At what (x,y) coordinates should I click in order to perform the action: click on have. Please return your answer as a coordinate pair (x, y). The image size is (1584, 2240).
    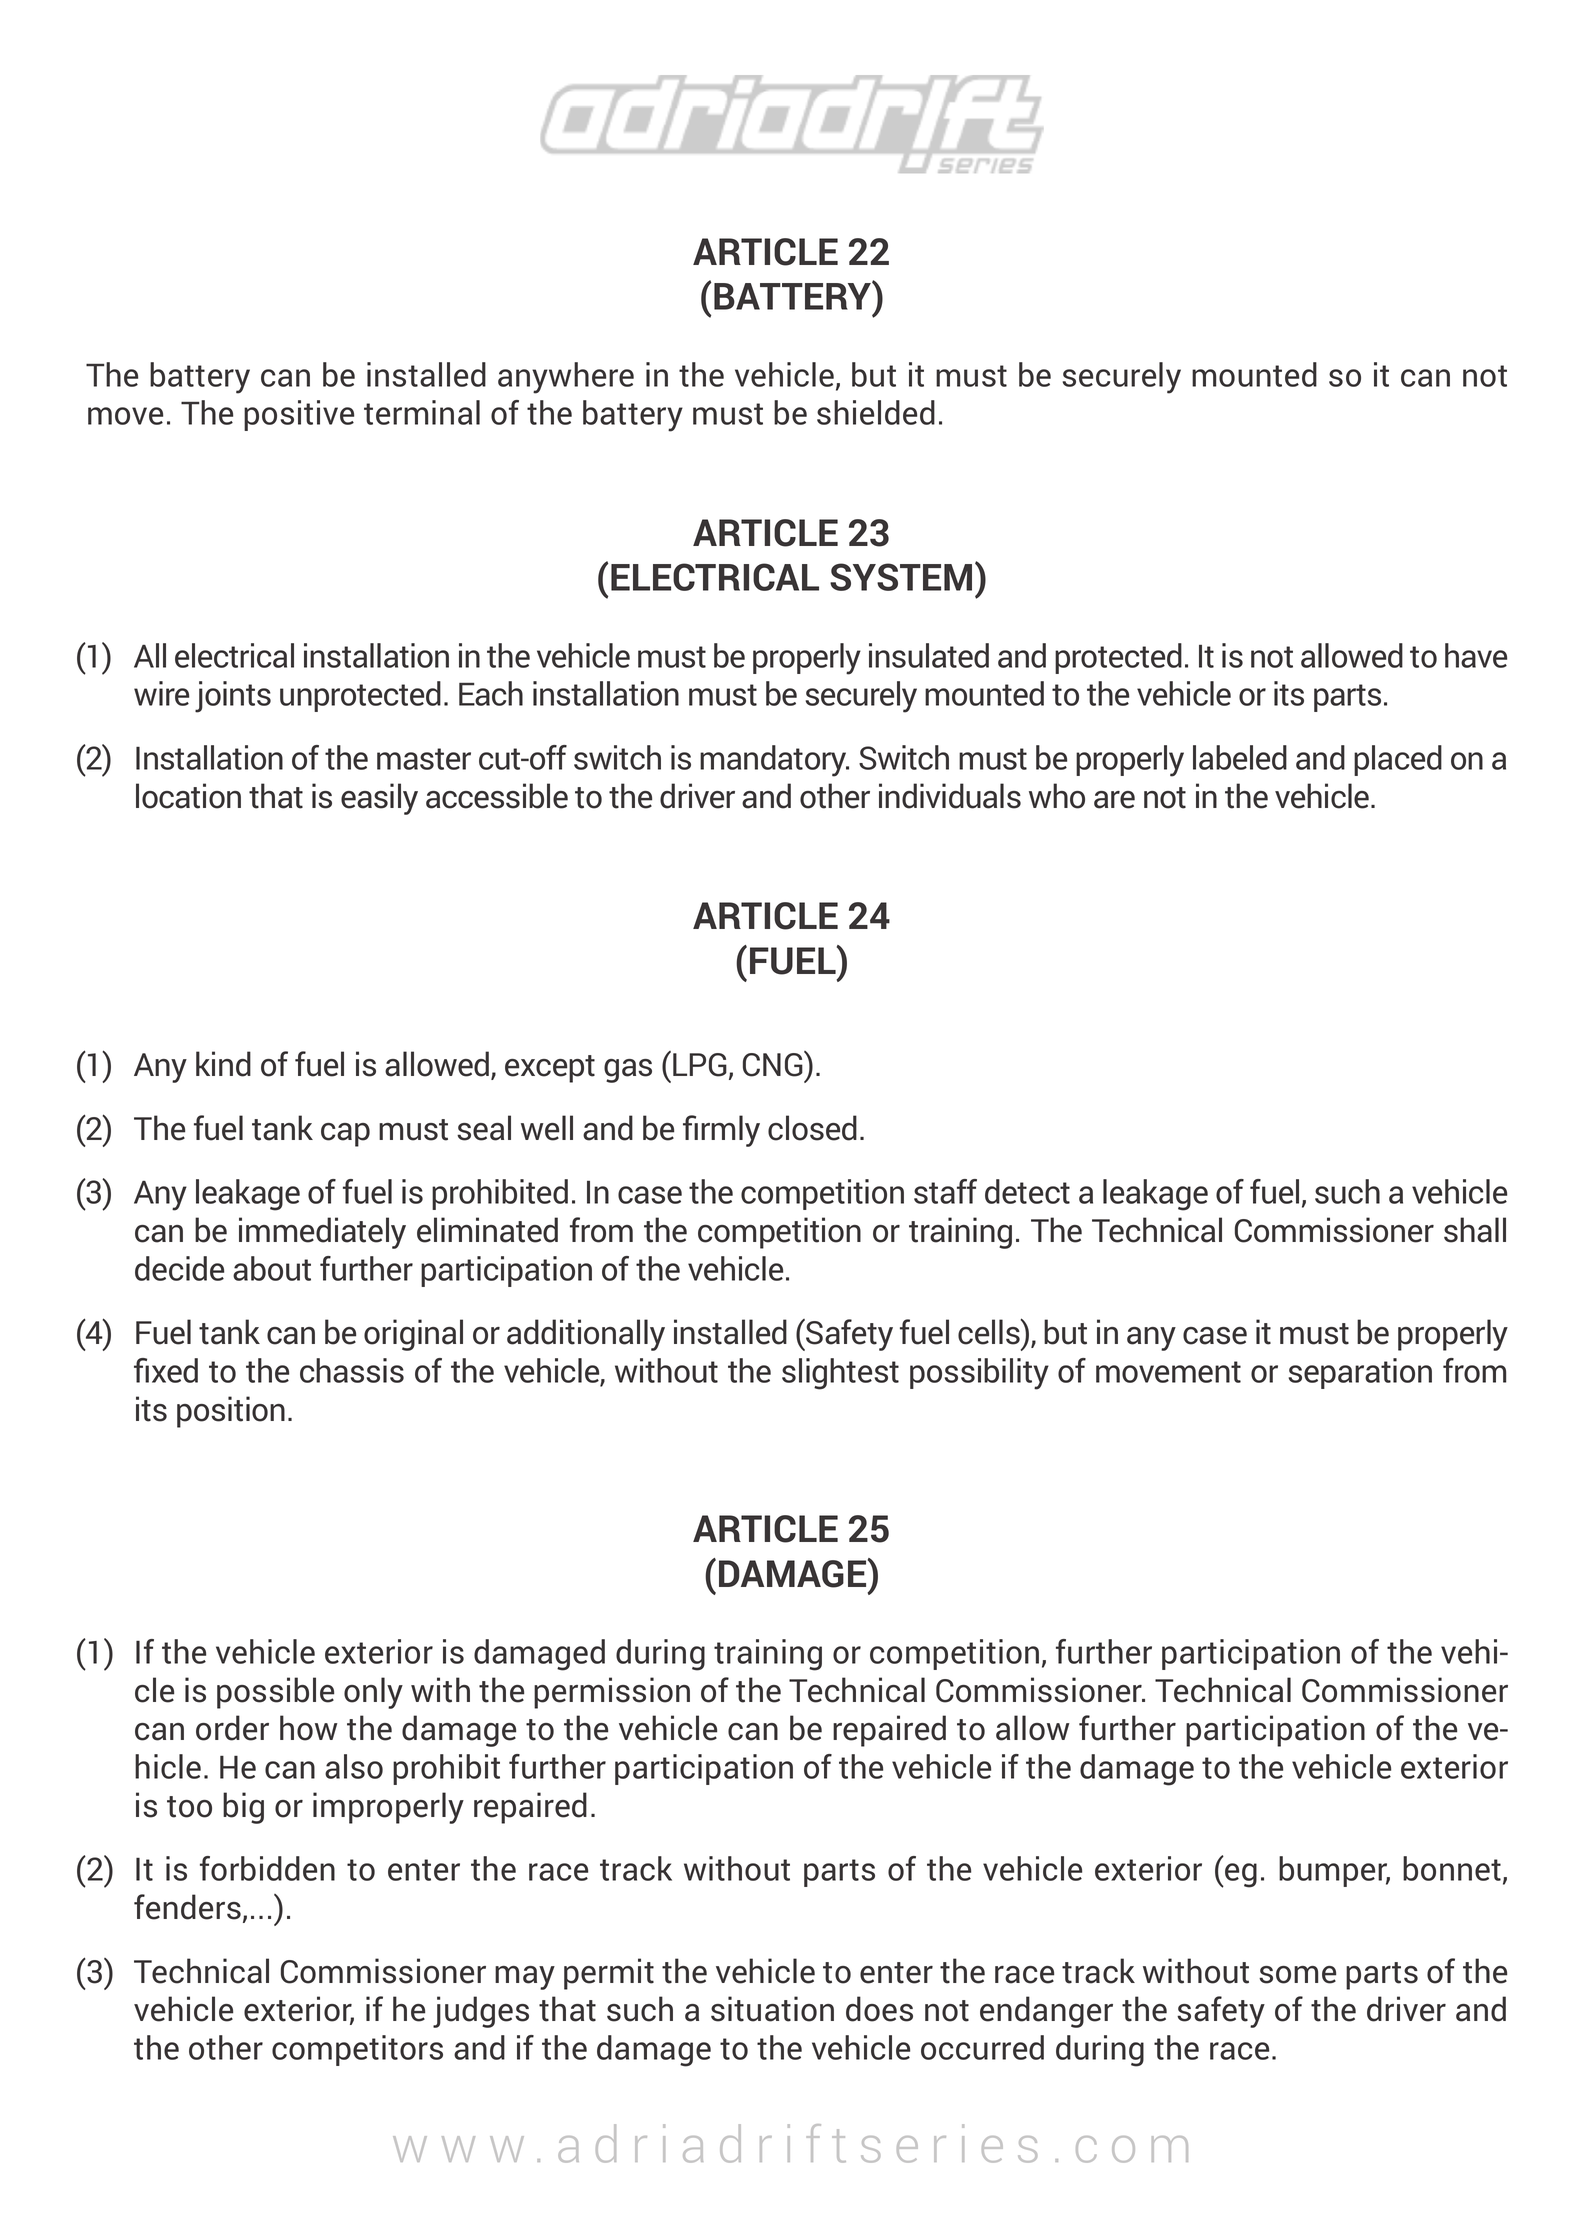
    Looking at the image, I should click on (1476, 655).
